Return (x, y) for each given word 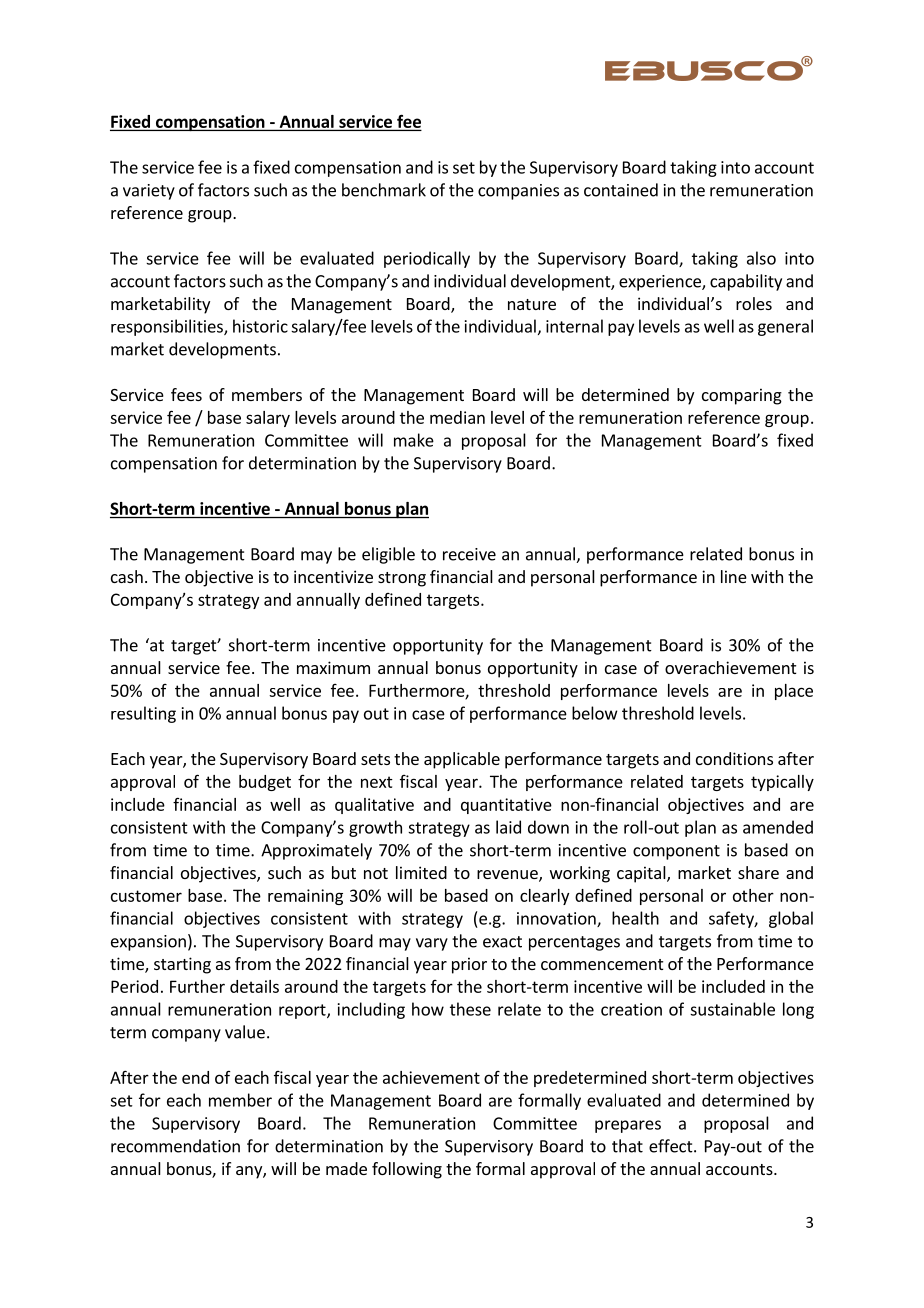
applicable (462, 760)
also (761, 258)
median (457, 417)
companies (518, 192)
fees (186, 394)
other (753, 895)
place (794, 692)
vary (432, 944)
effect (671, 1146)
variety (149, 192)
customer (146, 896)
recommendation (175, 1146)
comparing (742, 396)
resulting (143, 714)
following (407, 1170)
